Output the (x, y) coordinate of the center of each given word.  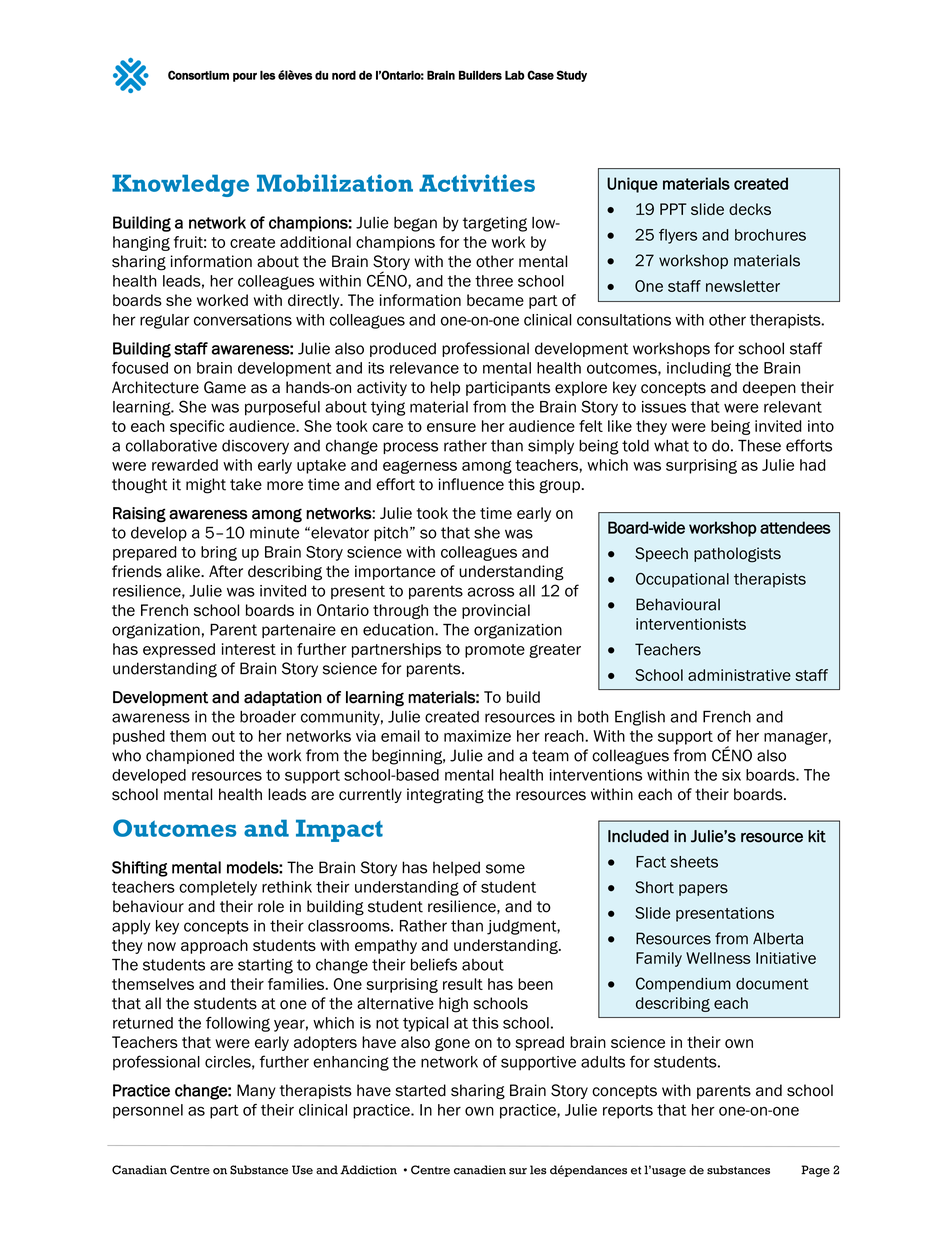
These (759, 445)
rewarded (185, 465)
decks (750, 209)
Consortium (198, 75)
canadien (480, 1170)
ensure (451, 427)
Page (815, 1171)
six (731, 775)
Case (540, 75)
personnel (148, 1111)
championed (190, 756)
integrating (445, 796)
